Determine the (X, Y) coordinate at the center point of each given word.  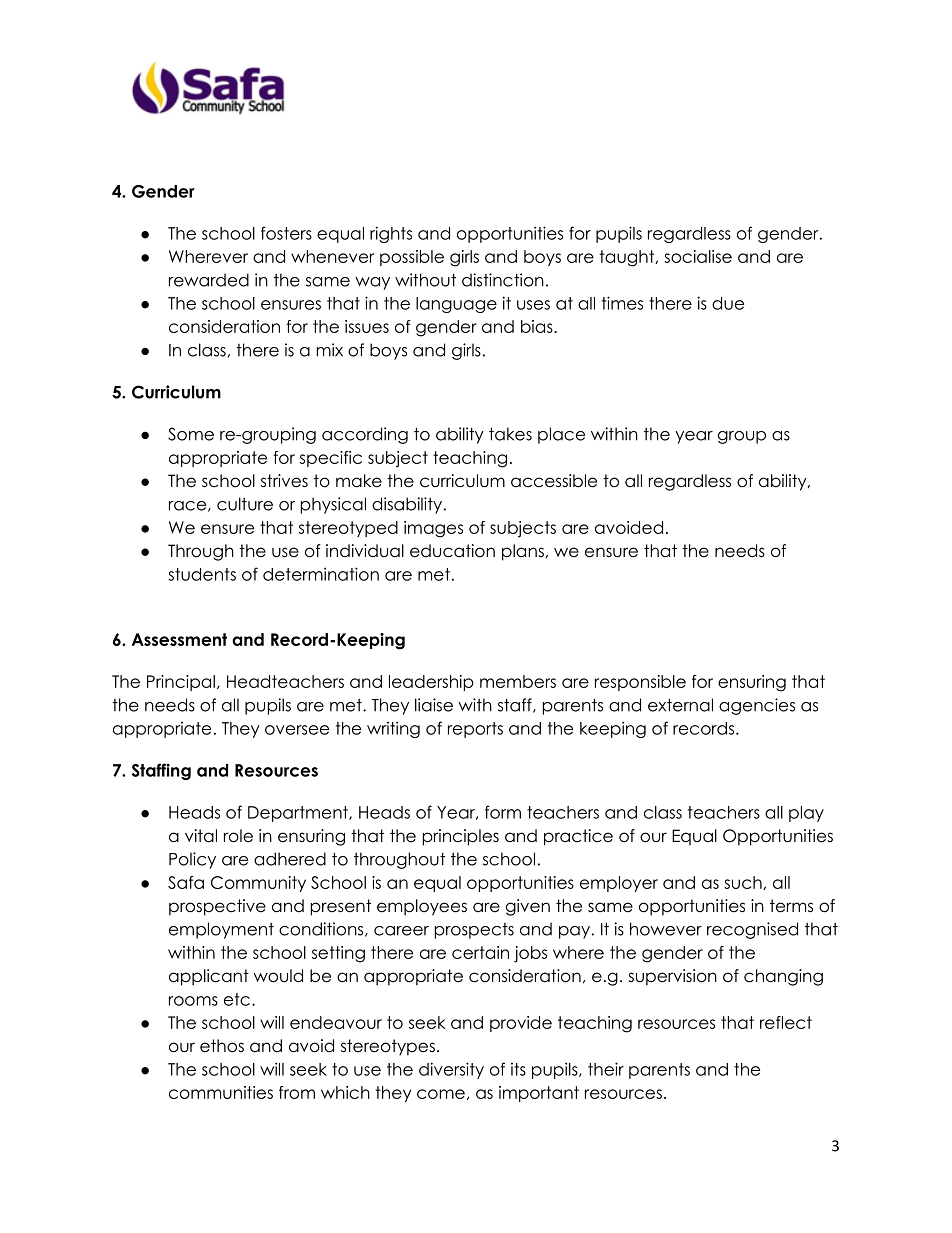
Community (258, 884)
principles (461, 837)
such (744, 883)
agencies (757, 706)
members (518, 681)
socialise (698, 256)
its (518, 1069)
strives (284, 481)
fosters (286, 233)
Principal (181, 683)
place (561, 435)
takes (510, 434)
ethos (222, 1046)
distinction (503, 280)
